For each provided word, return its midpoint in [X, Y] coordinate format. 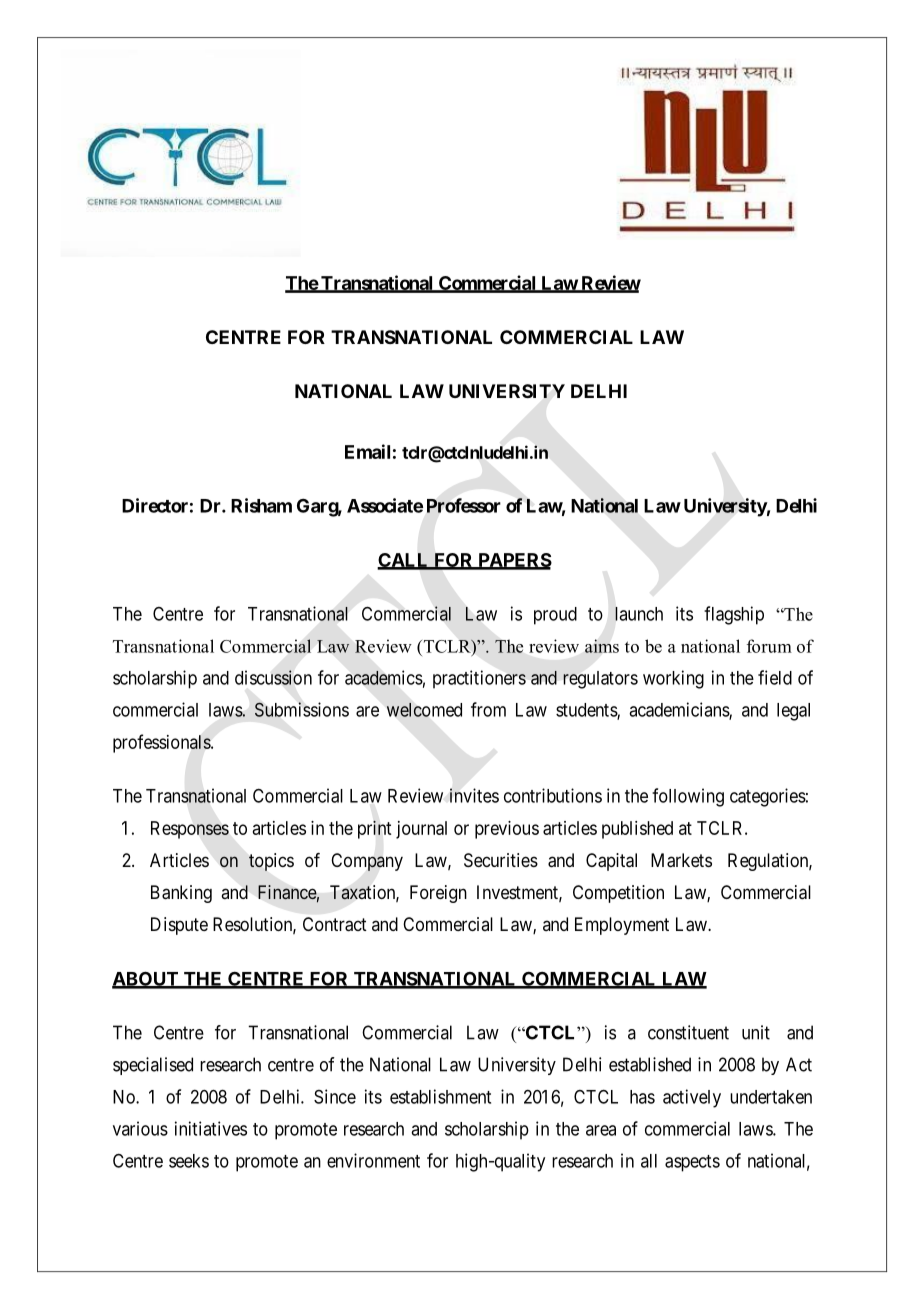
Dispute [179, 926]
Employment [622, 926]
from [488, 709]
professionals [162, 743]
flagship [734, 615]
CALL [404, 561]
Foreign [438, 894]
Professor [464, 505]
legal [793, 712]
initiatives [211, 1128]
